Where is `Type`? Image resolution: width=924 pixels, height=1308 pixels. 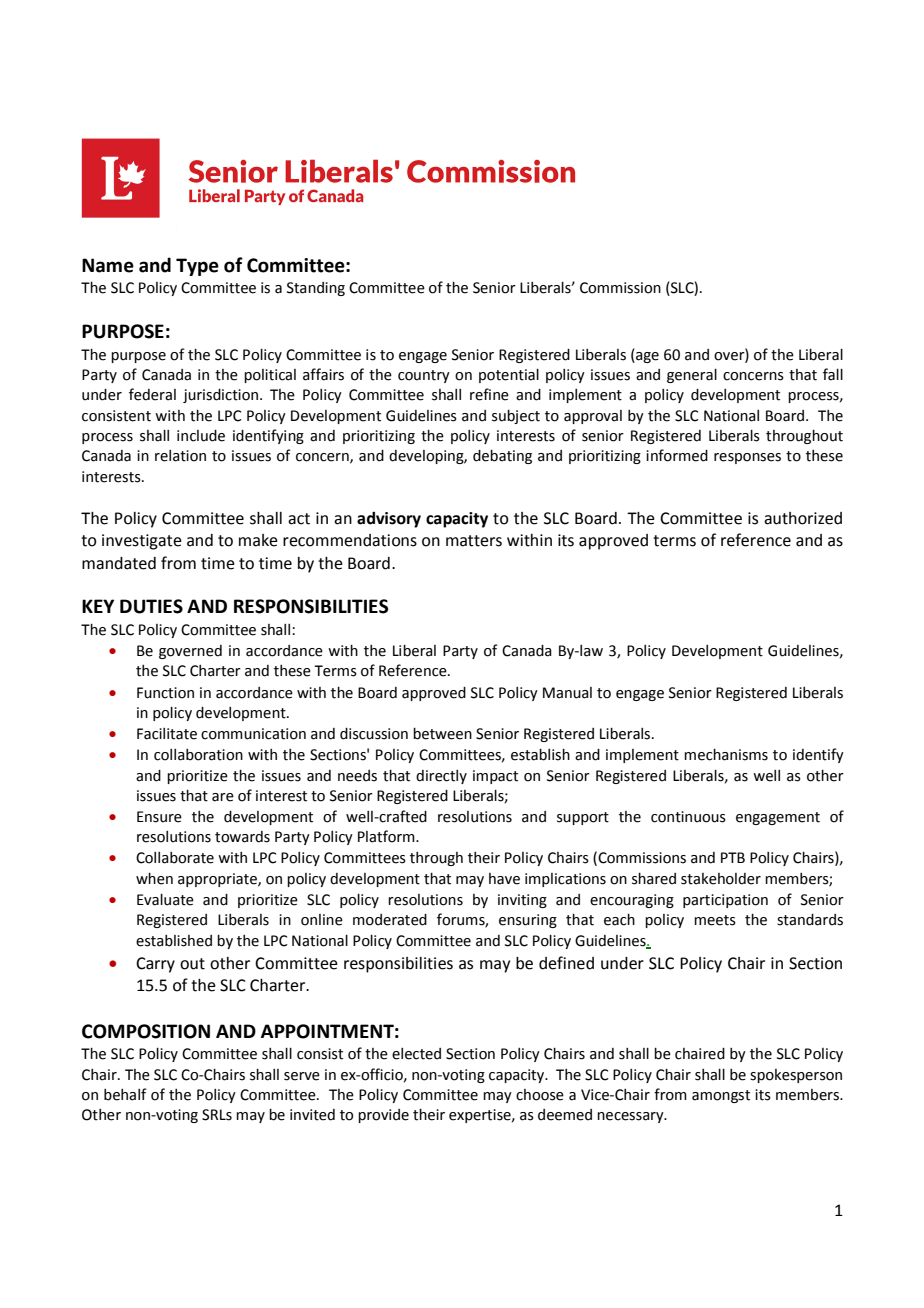
Type is located at coordinates (197, 267).
